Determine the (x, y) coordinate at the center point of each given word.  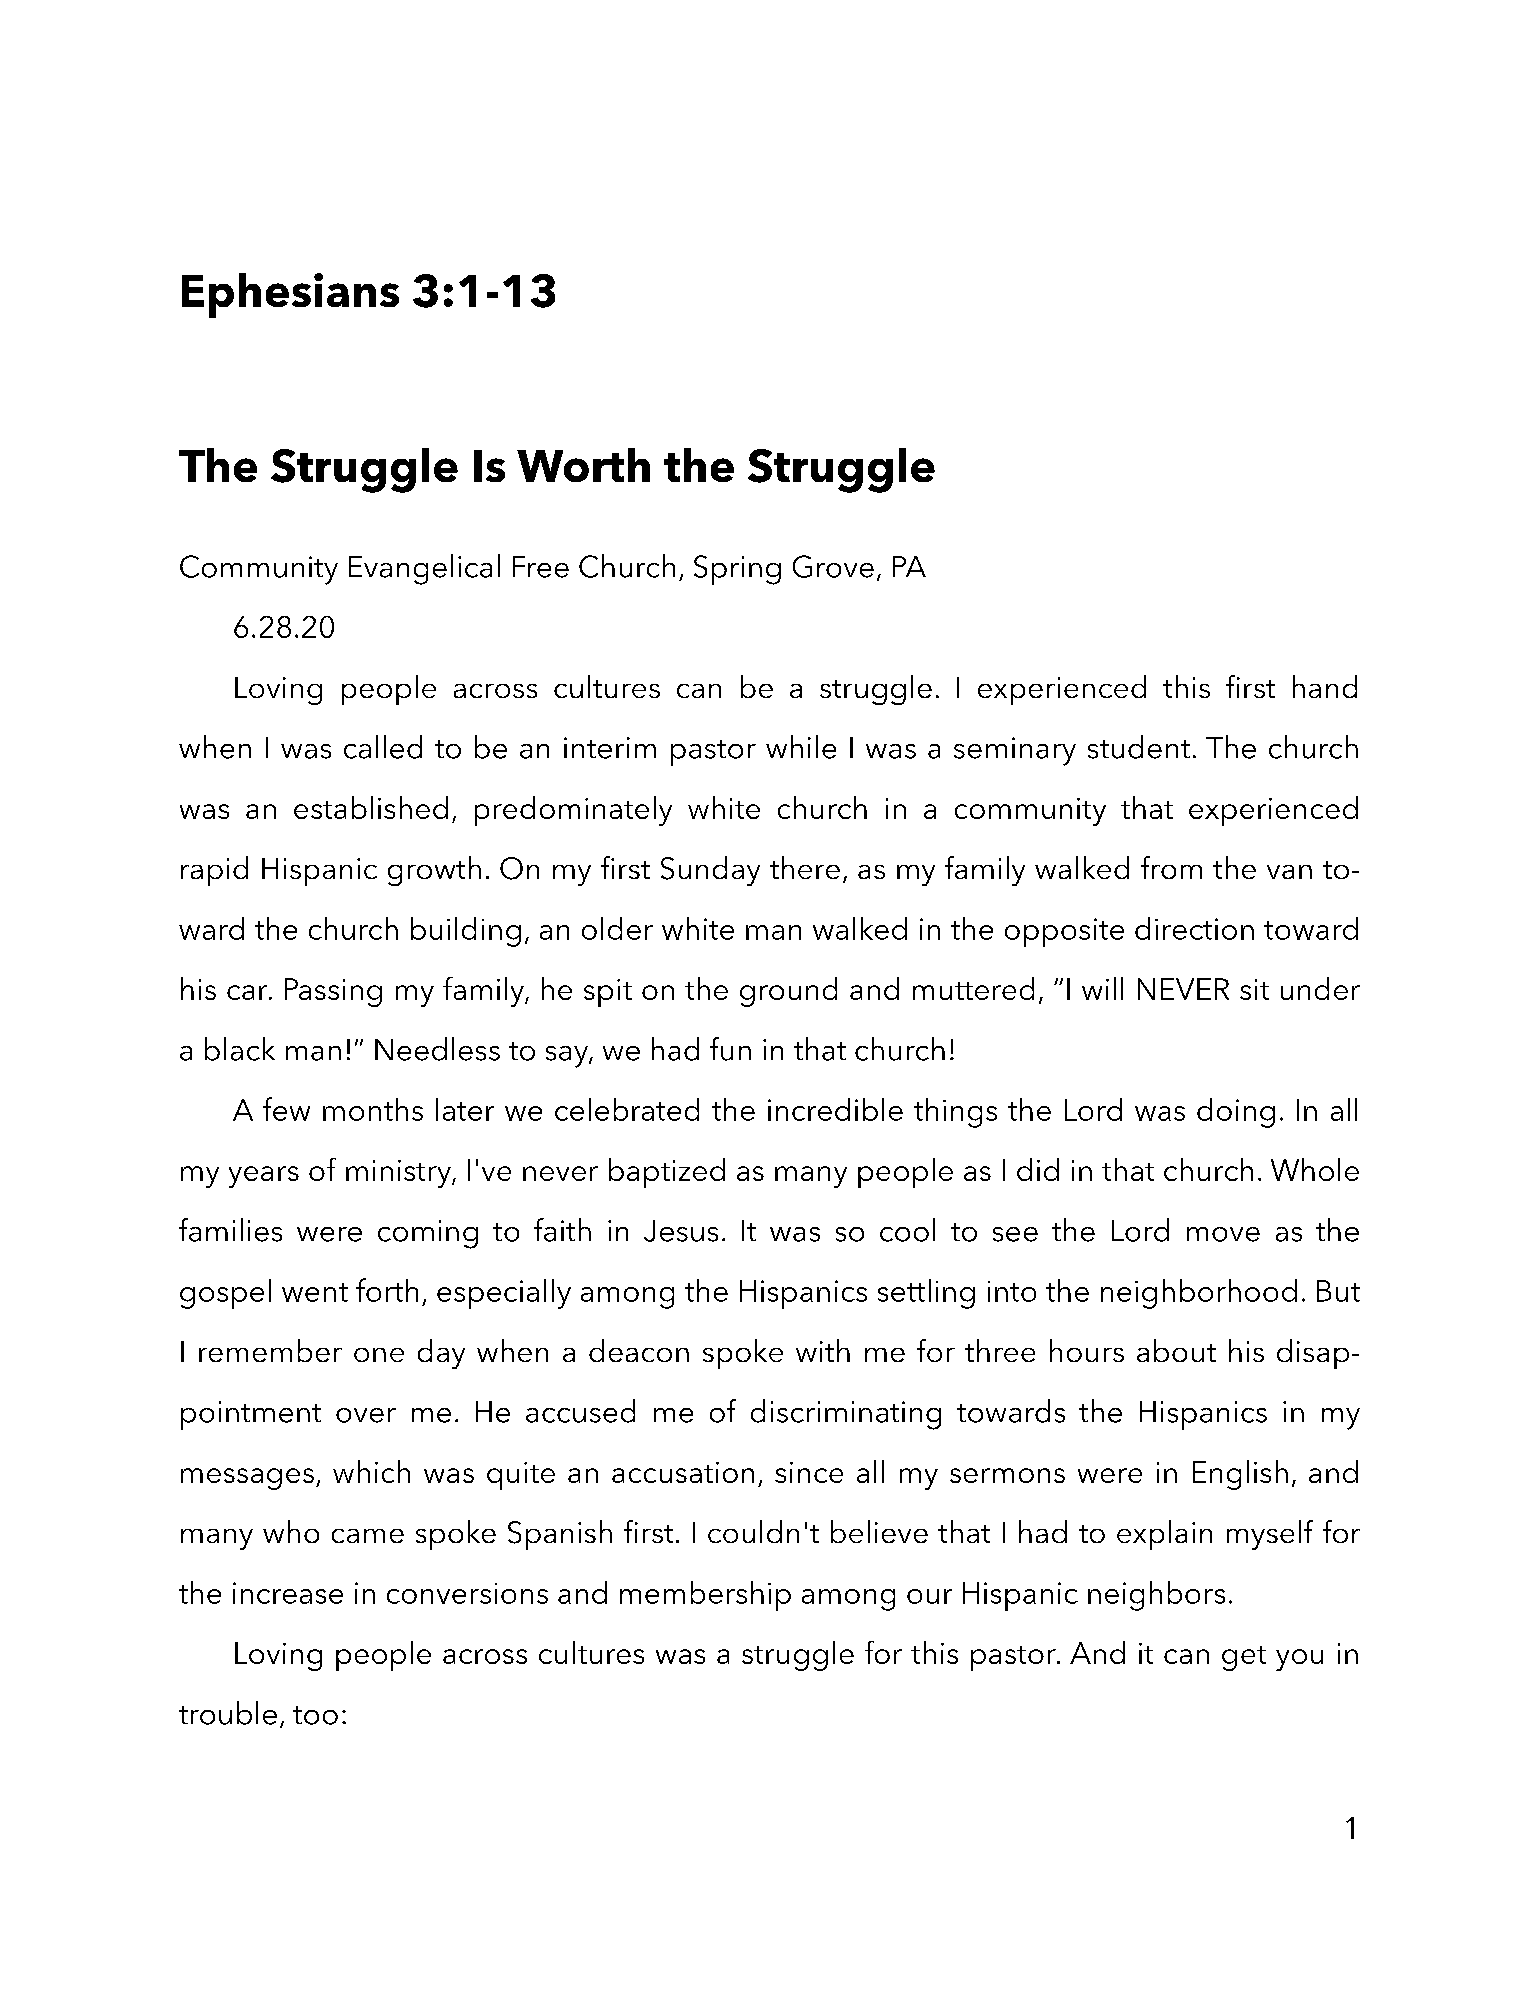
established (371, 807)
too (315, 1715)
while (801, 747)
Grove (833, 566)
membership (705, 1596)
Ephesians (290, 295)
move (1223, 1234)
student (1139, 747)
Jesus (681, 1231)
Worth (583, 465)
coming (428, 1234)
